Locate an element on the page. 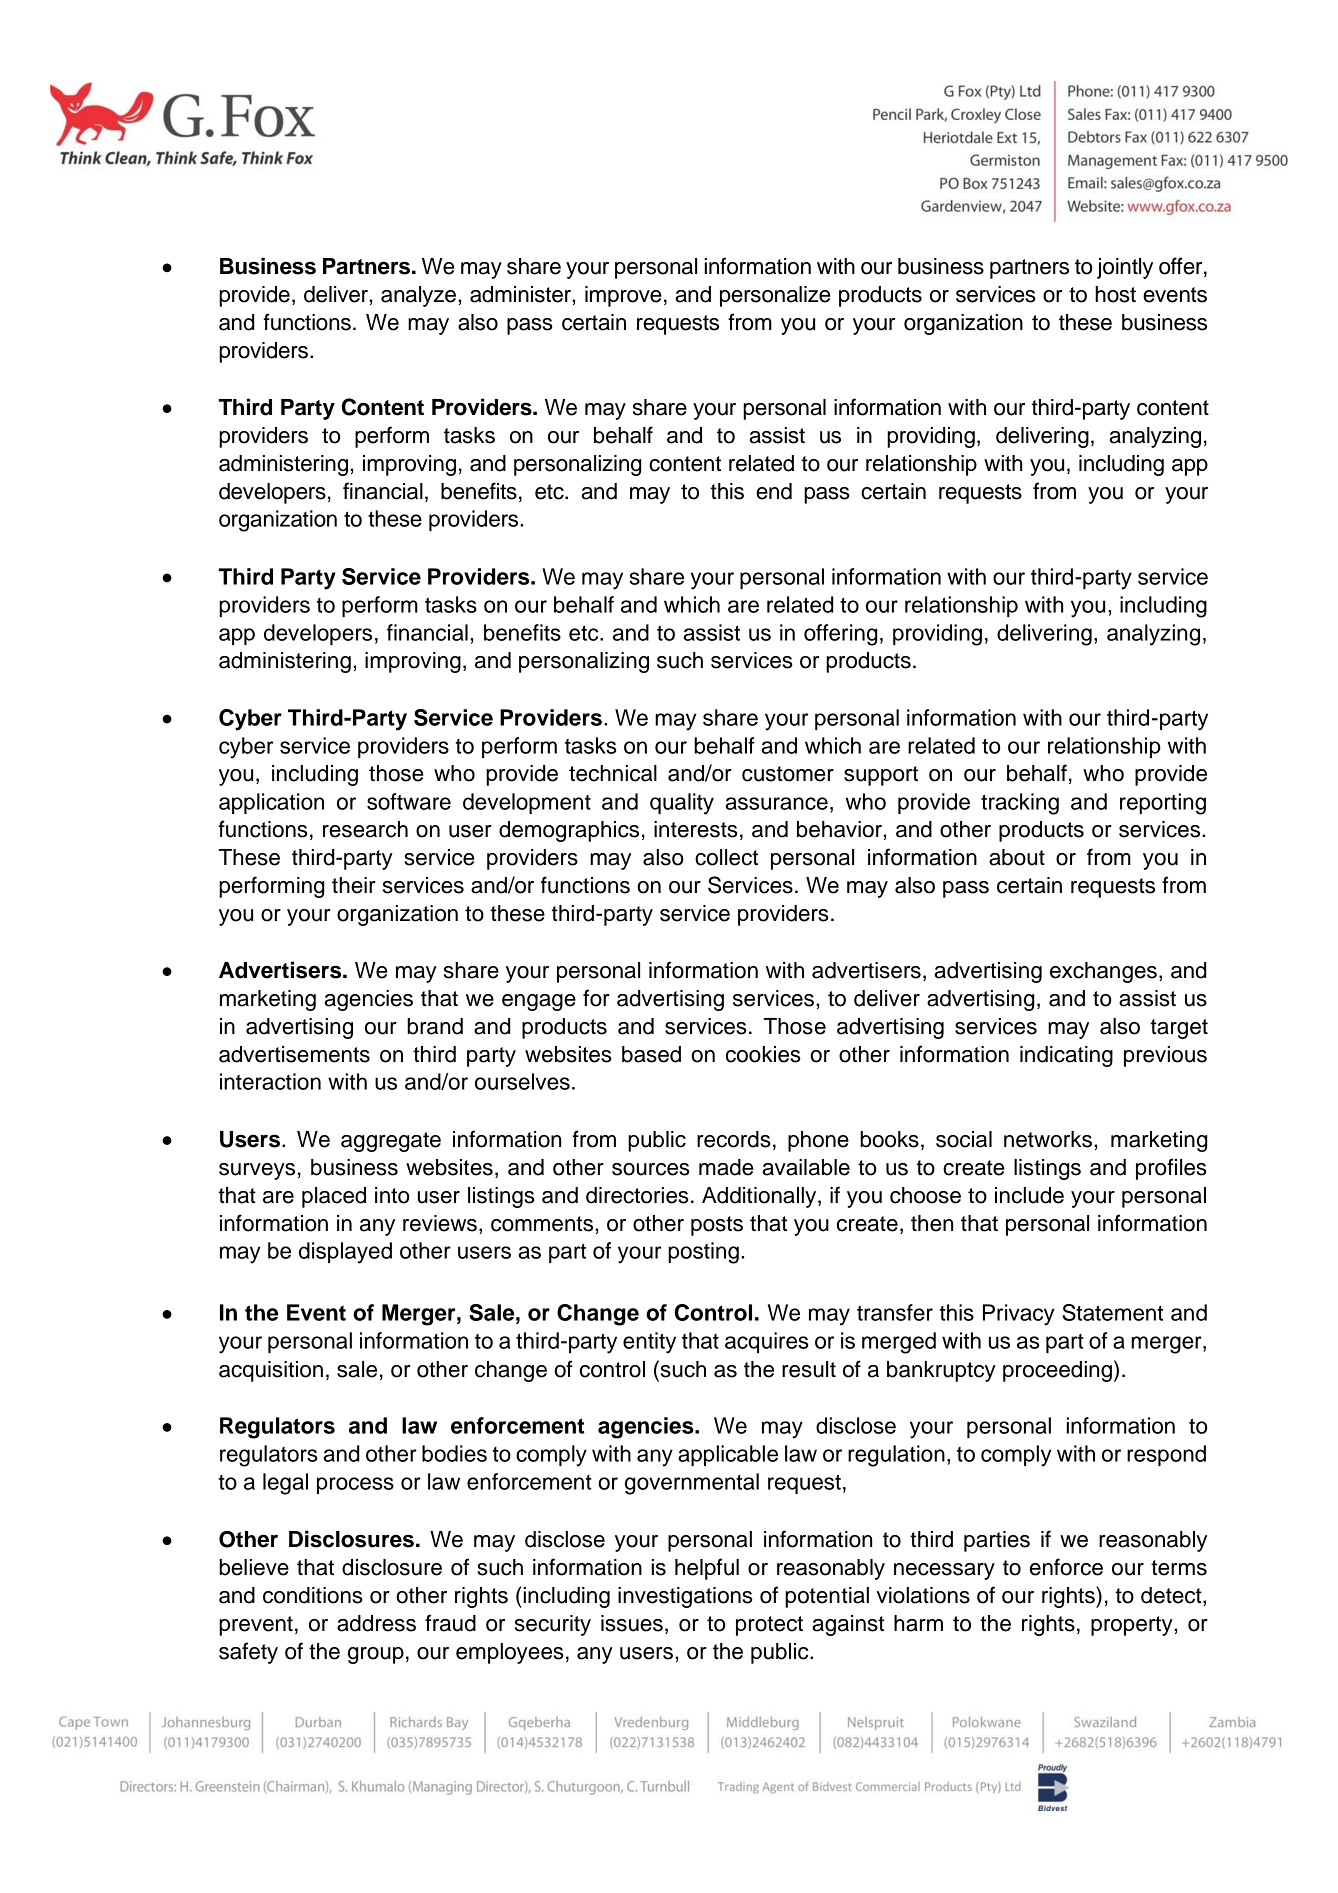 The width and height of the page is (1338, 1893). include is located at coordinates (1029, 1195).
